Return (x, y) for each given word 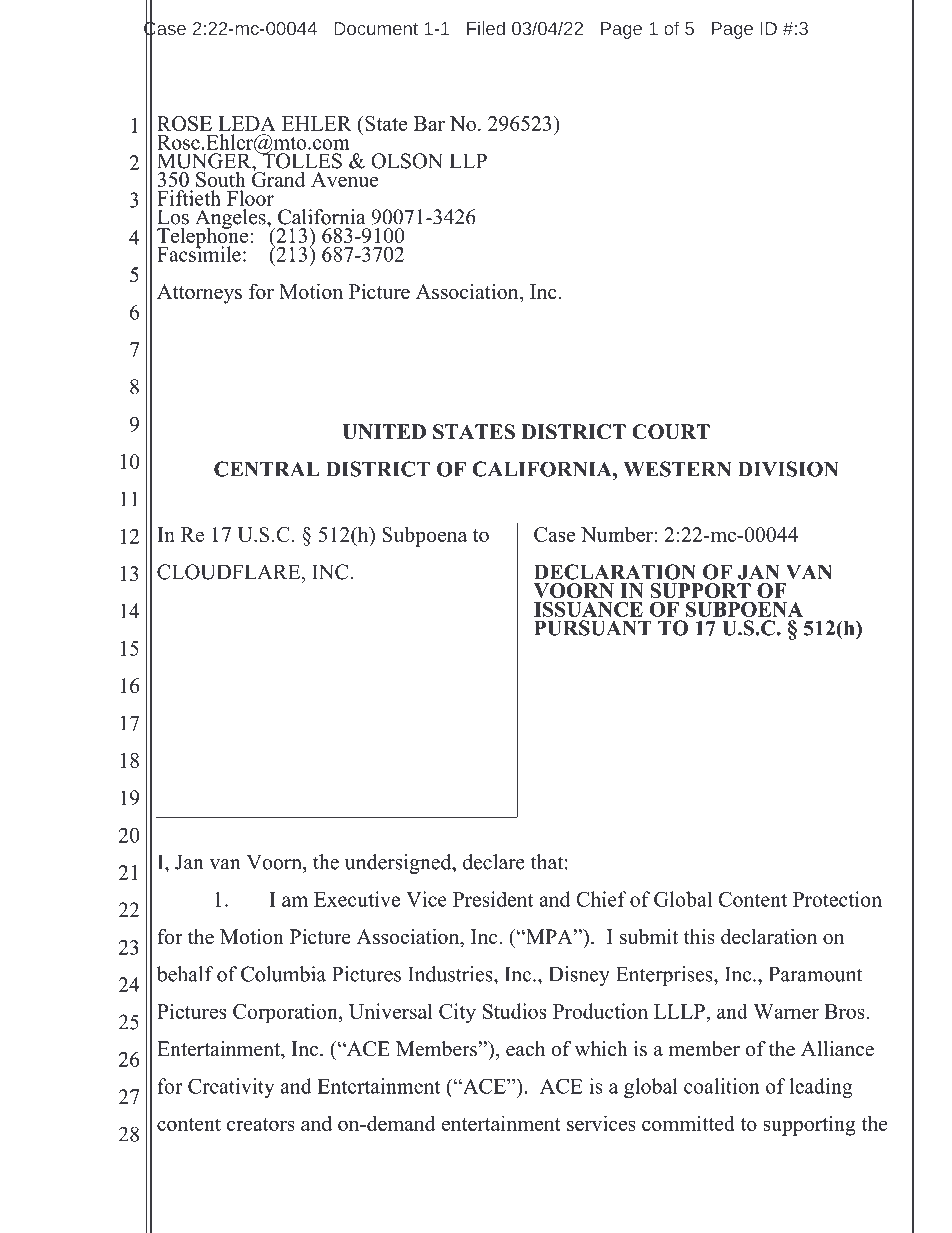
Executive (357, 899)
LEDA (247, 123)
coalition (722, 1086)
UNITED (384, 432)
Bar (429, 123)
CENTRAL (266, 469)
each (525, 1049)
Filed (486, 28)
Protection (837, 899)
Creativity (231, 1088)
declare (494, 862)
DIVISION (788, 469)
